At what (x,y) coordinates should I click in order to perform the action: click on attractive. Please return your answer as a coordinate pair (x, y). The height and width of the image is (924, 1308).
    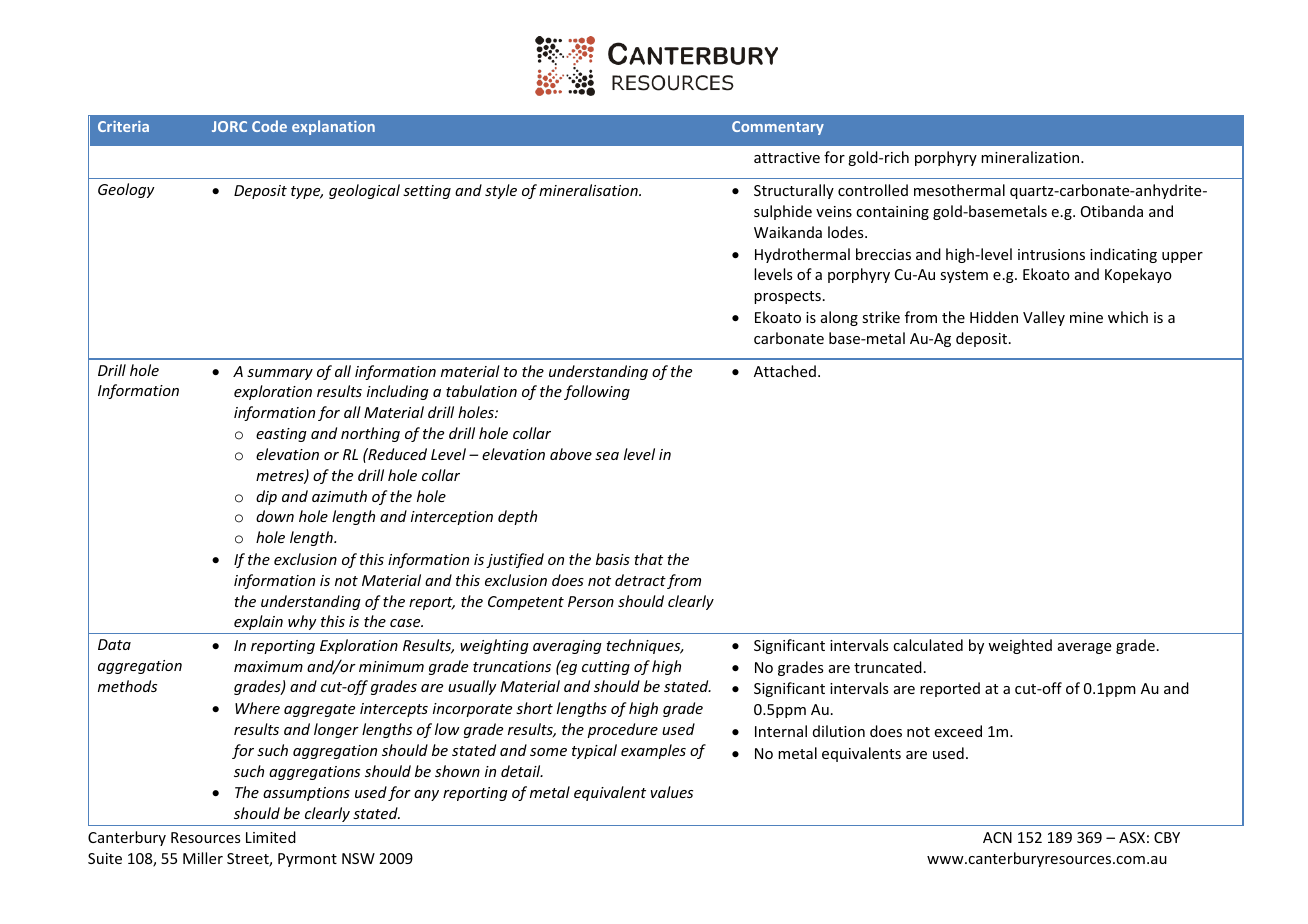
    Looking at the image, I should click on (787, 157).
